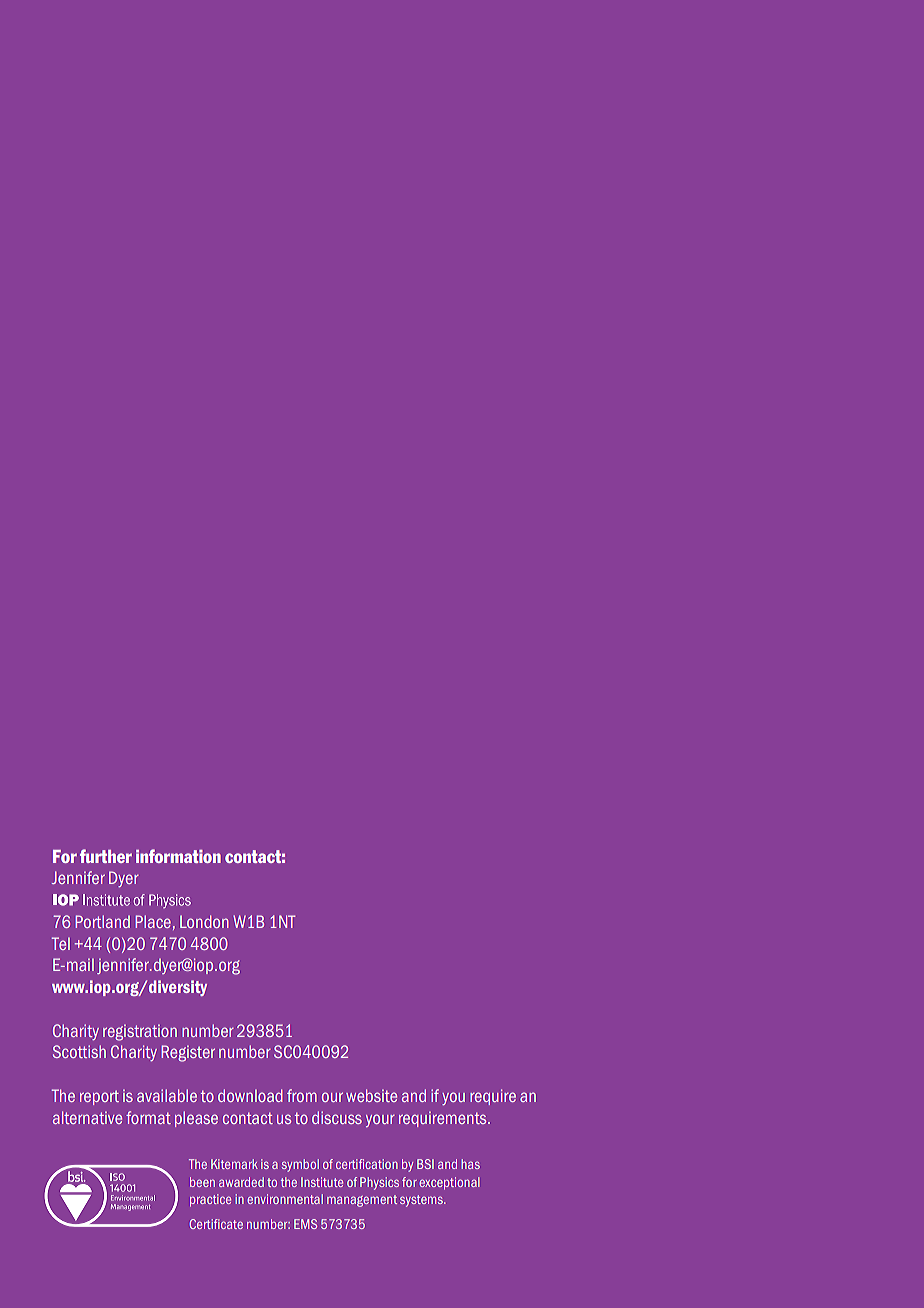  I want to click on registration, so click(140, 1032).
